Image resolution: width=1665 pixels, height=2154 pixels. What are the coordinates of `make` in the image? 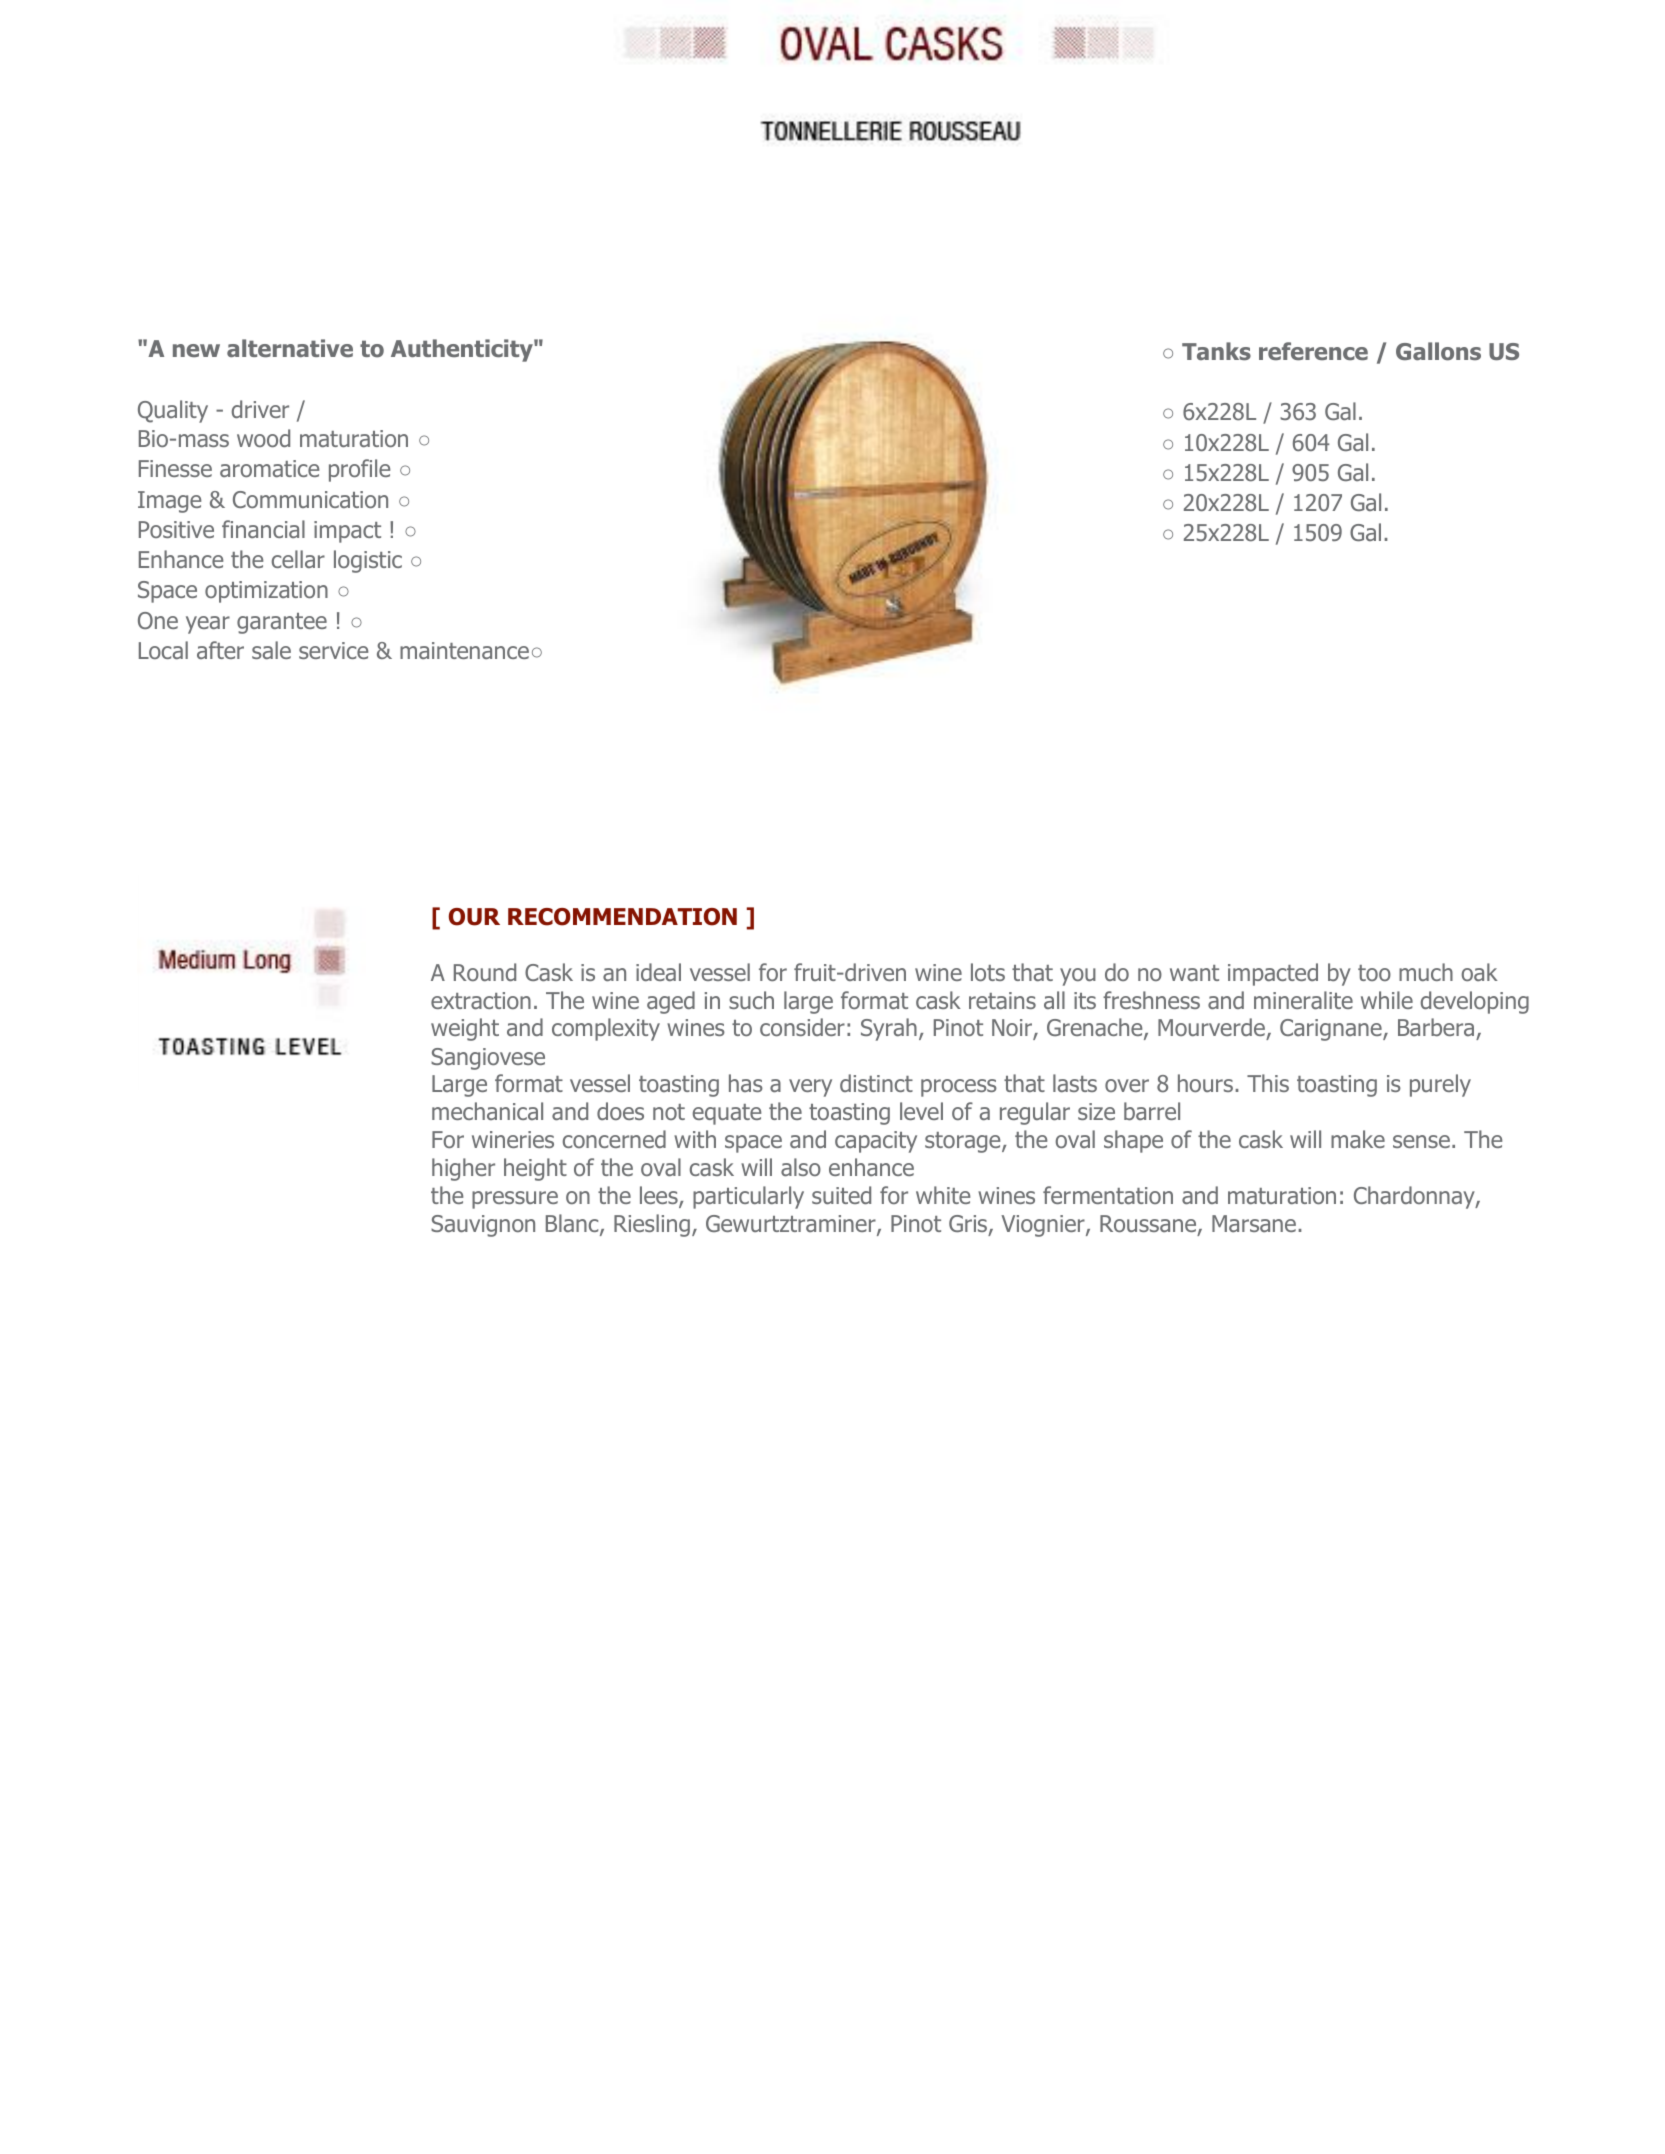 It's located at (1358, 1139).
